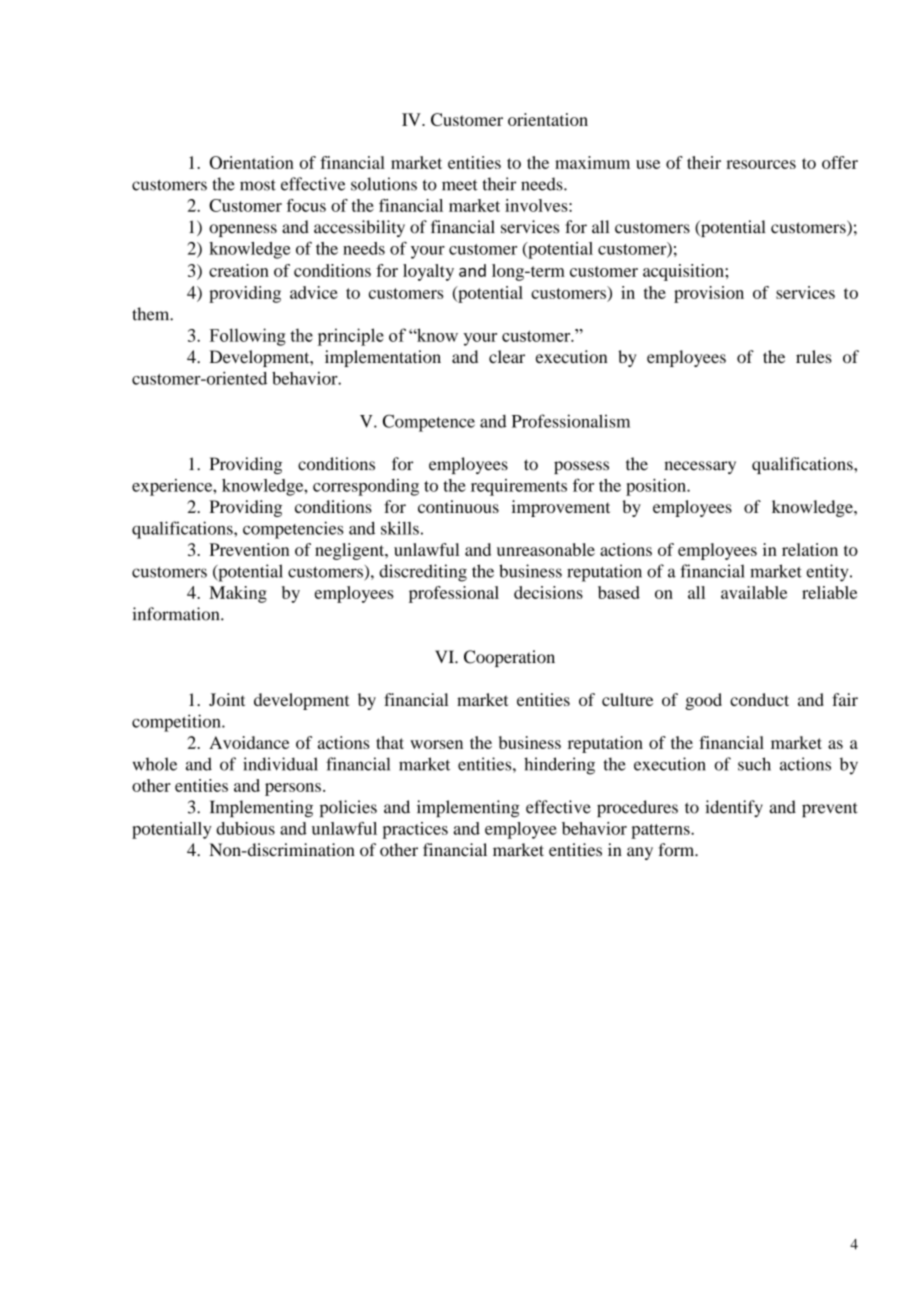  What do you see at coordinates (415, 830) in the document?
I see `practices` at bounding box center [415, 830].
